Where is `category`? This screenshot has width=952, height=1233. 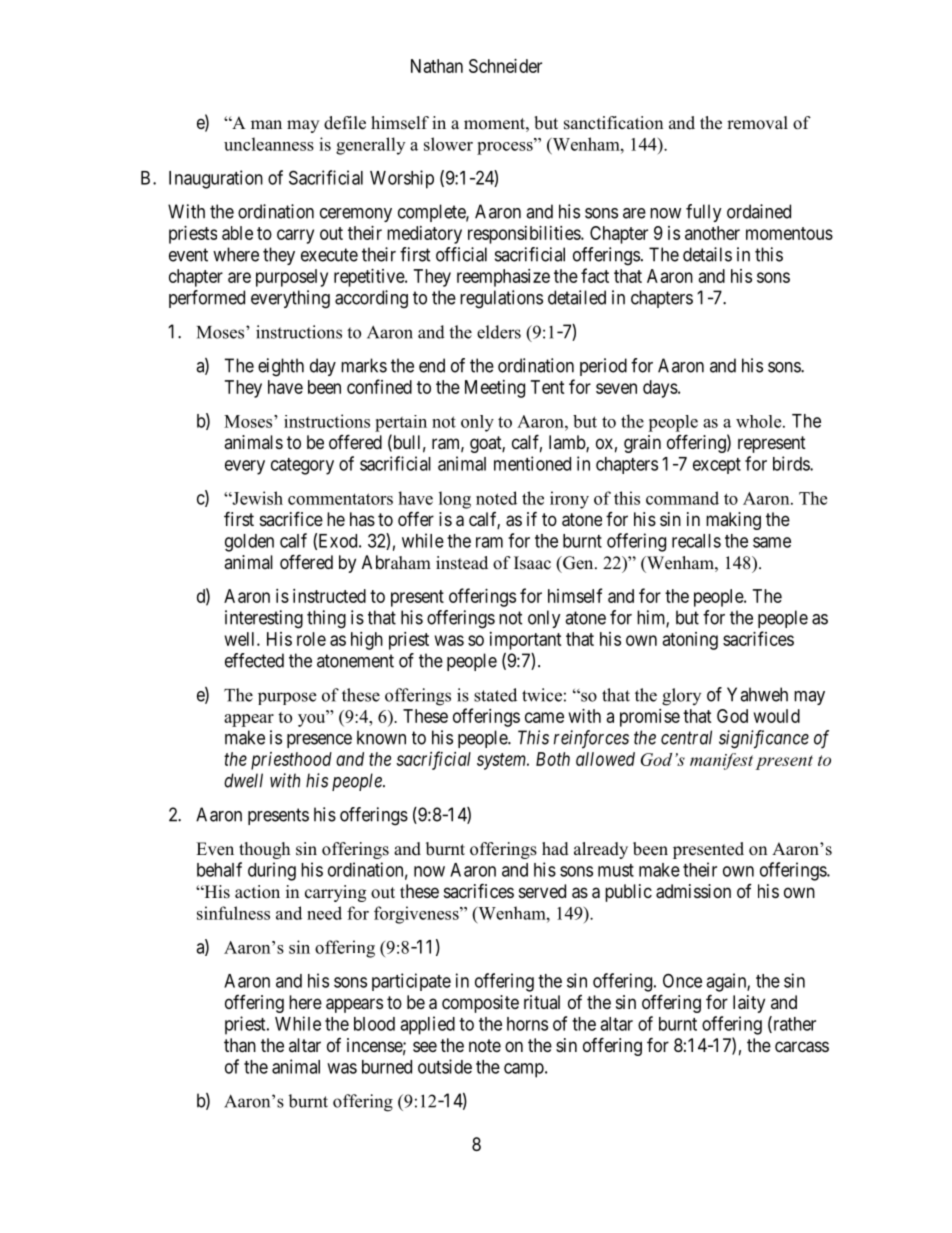 category is located at coordinates (302, 466).
